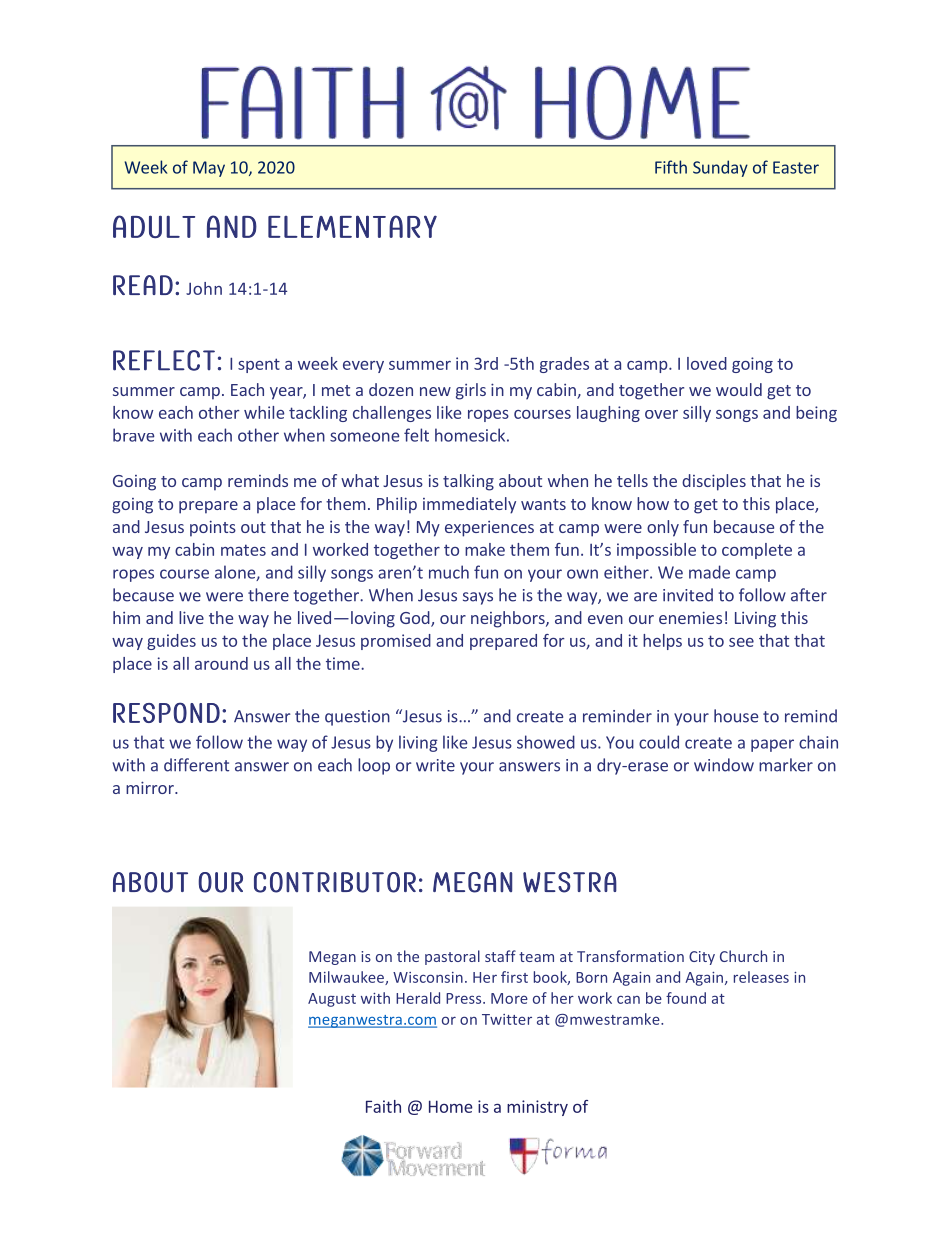 This screenshot has width=952, height=1233. Describe the element at coordinates (352, 226) in the screenshot. I see `elementary` at that location.
